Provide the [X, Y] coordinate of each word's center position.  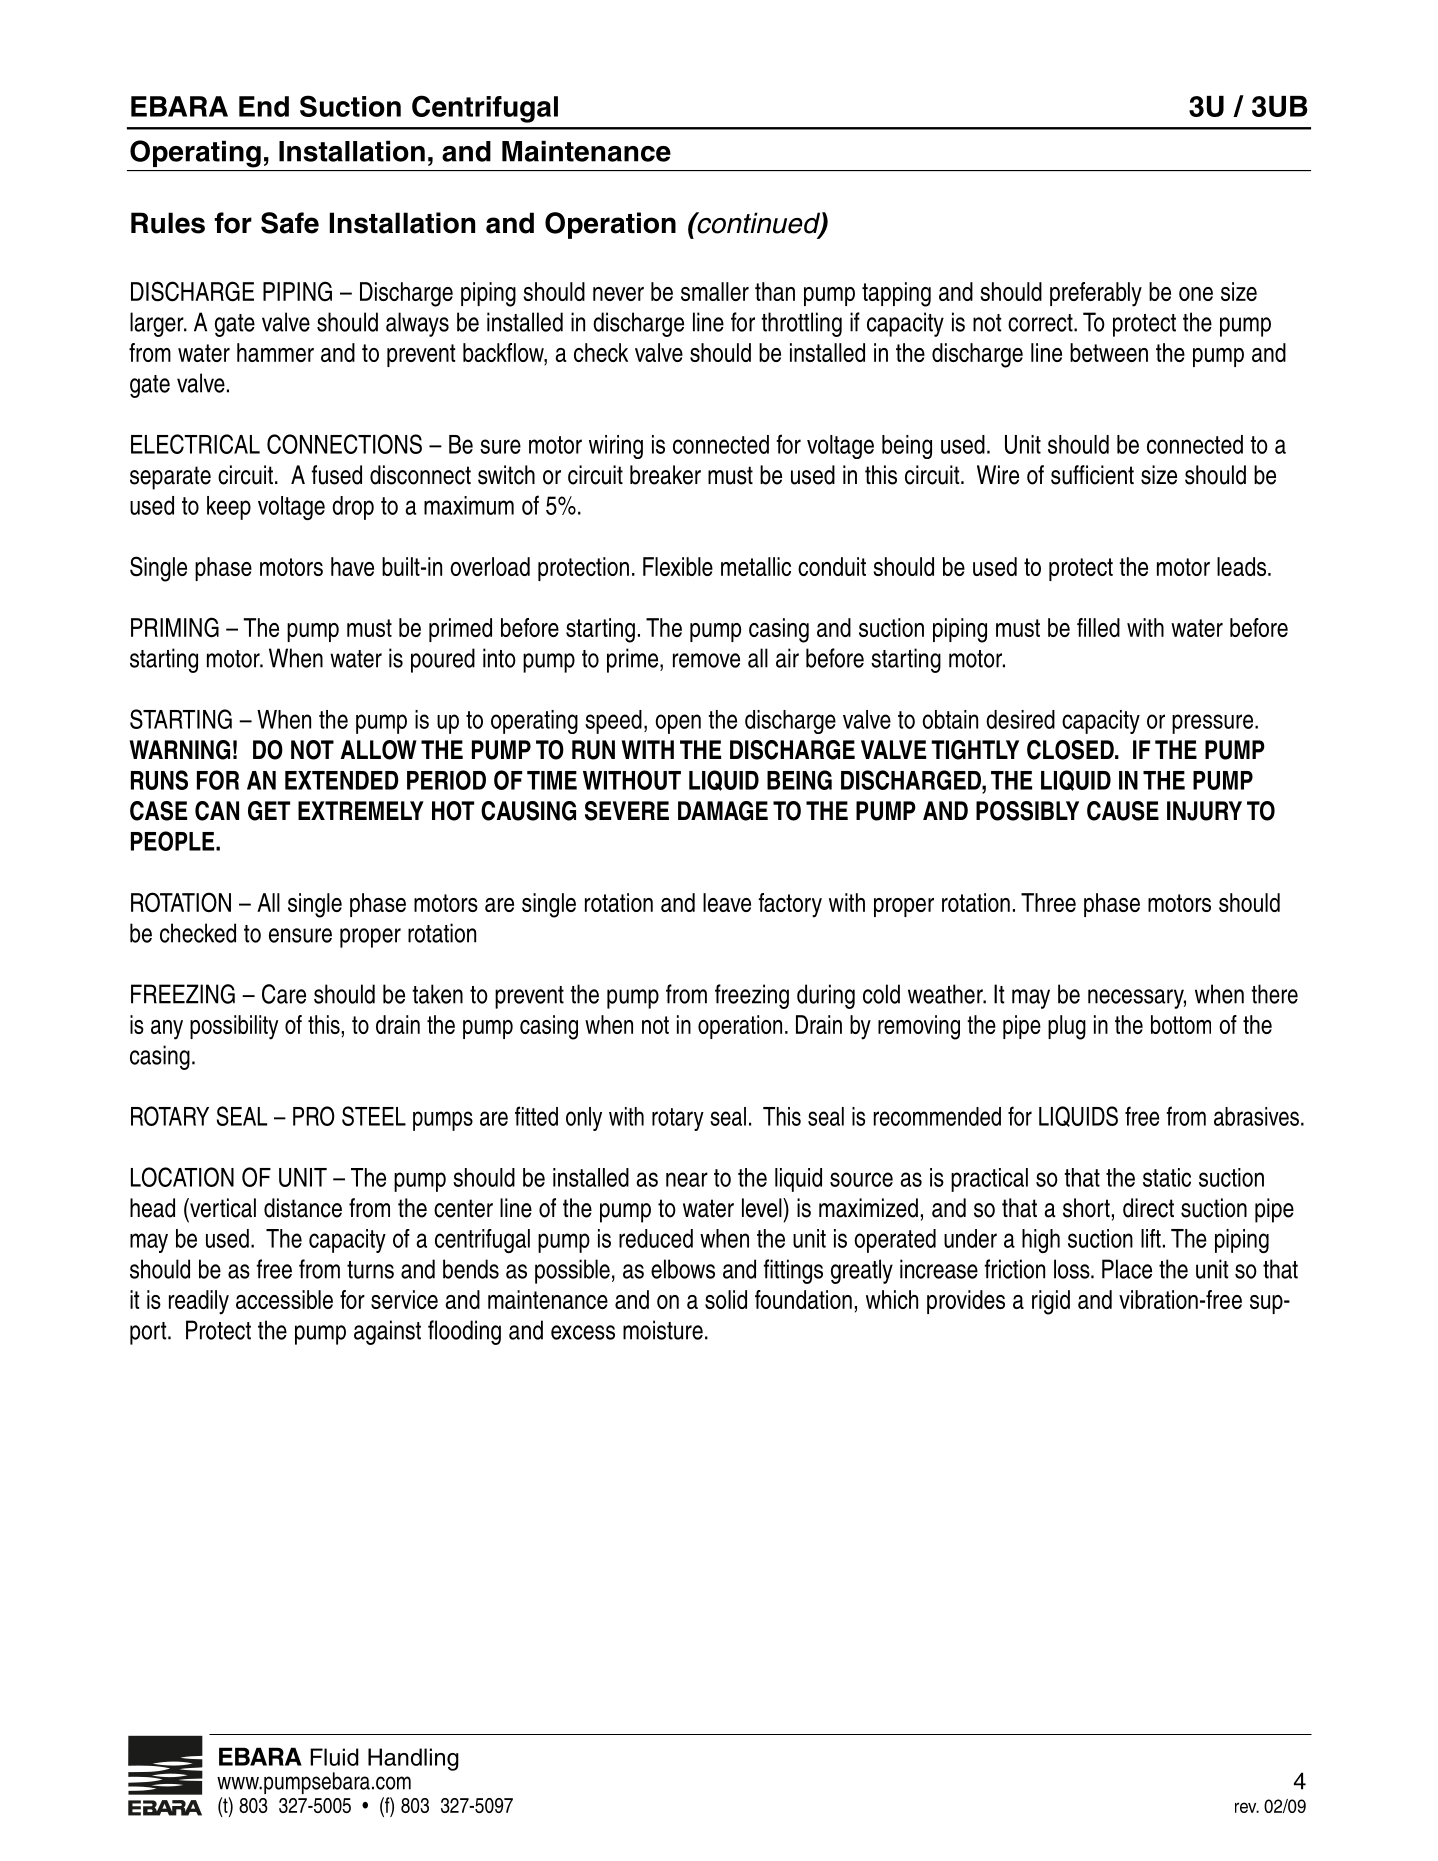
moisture [663, 1330]
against [387, 1332]
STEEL [374, 1116]
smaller [715, 291]
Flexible [678, 566]
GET [269, 811]
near [687, 1179]
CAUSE [1123, 811]
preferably [1096, 294]
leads [1243, 566]
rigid [1051, 1302]
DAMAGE [723, 811]
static [1167, 1177]
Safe [290, 223]
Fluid [334, 1757]
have [352, 566]
